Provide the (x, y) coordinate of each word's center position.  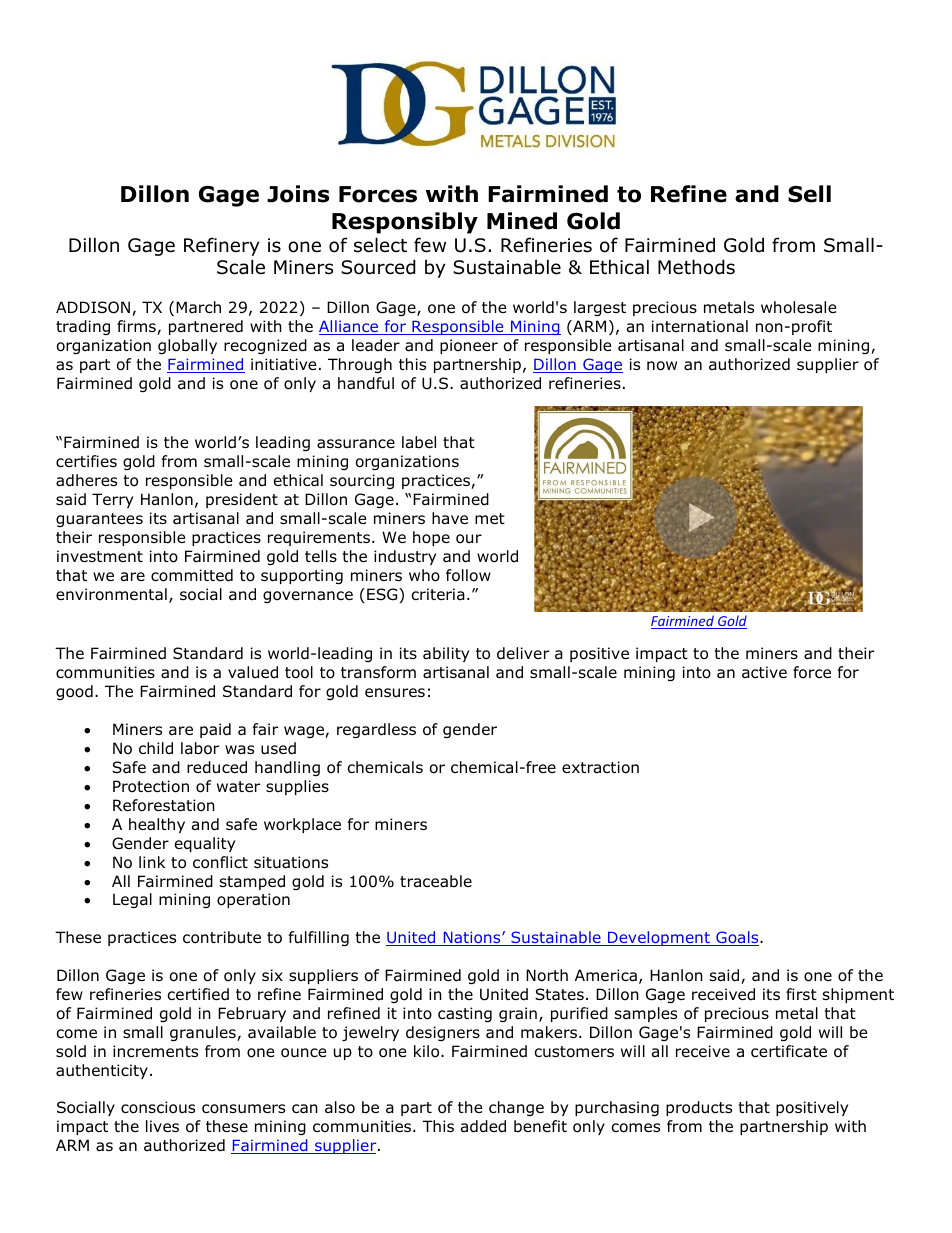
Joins (298, 194)
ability (446, 654)
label (419, 442)
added (483, 1126)
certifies (86, 461)
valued (253, 672)
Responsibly (405, 223)
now (662, 366)
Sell (809, 194)
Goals (737, 938)
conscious (158, 1107)
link (152, 862)
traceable (436, 881)
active (764, 672)
